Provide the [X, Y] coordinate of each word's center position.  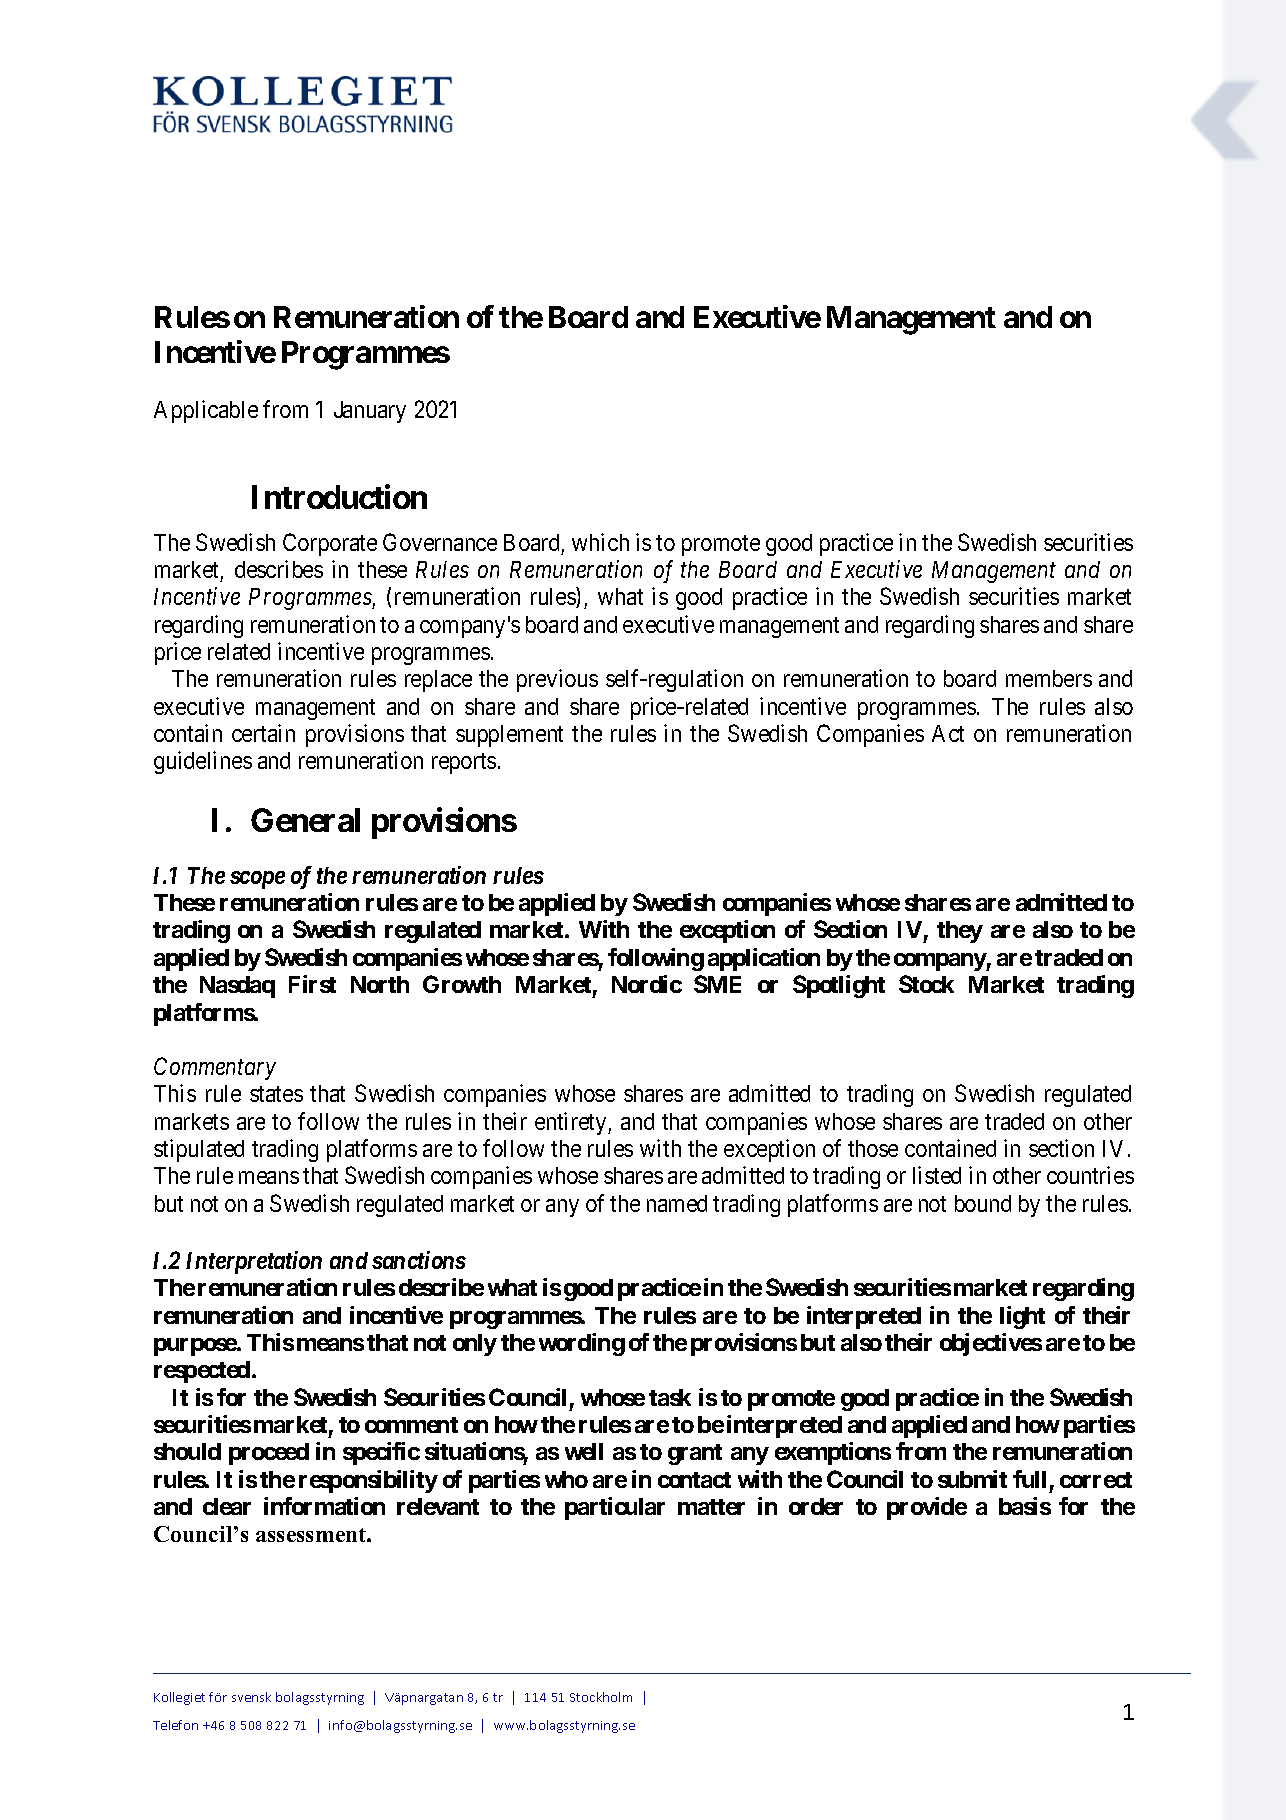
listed [937, 1175]
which [600, 542]
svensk [251, 1697]
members [1049, 678]
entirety [572, 1123]
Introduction [339, 497]
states [276, 1094]
